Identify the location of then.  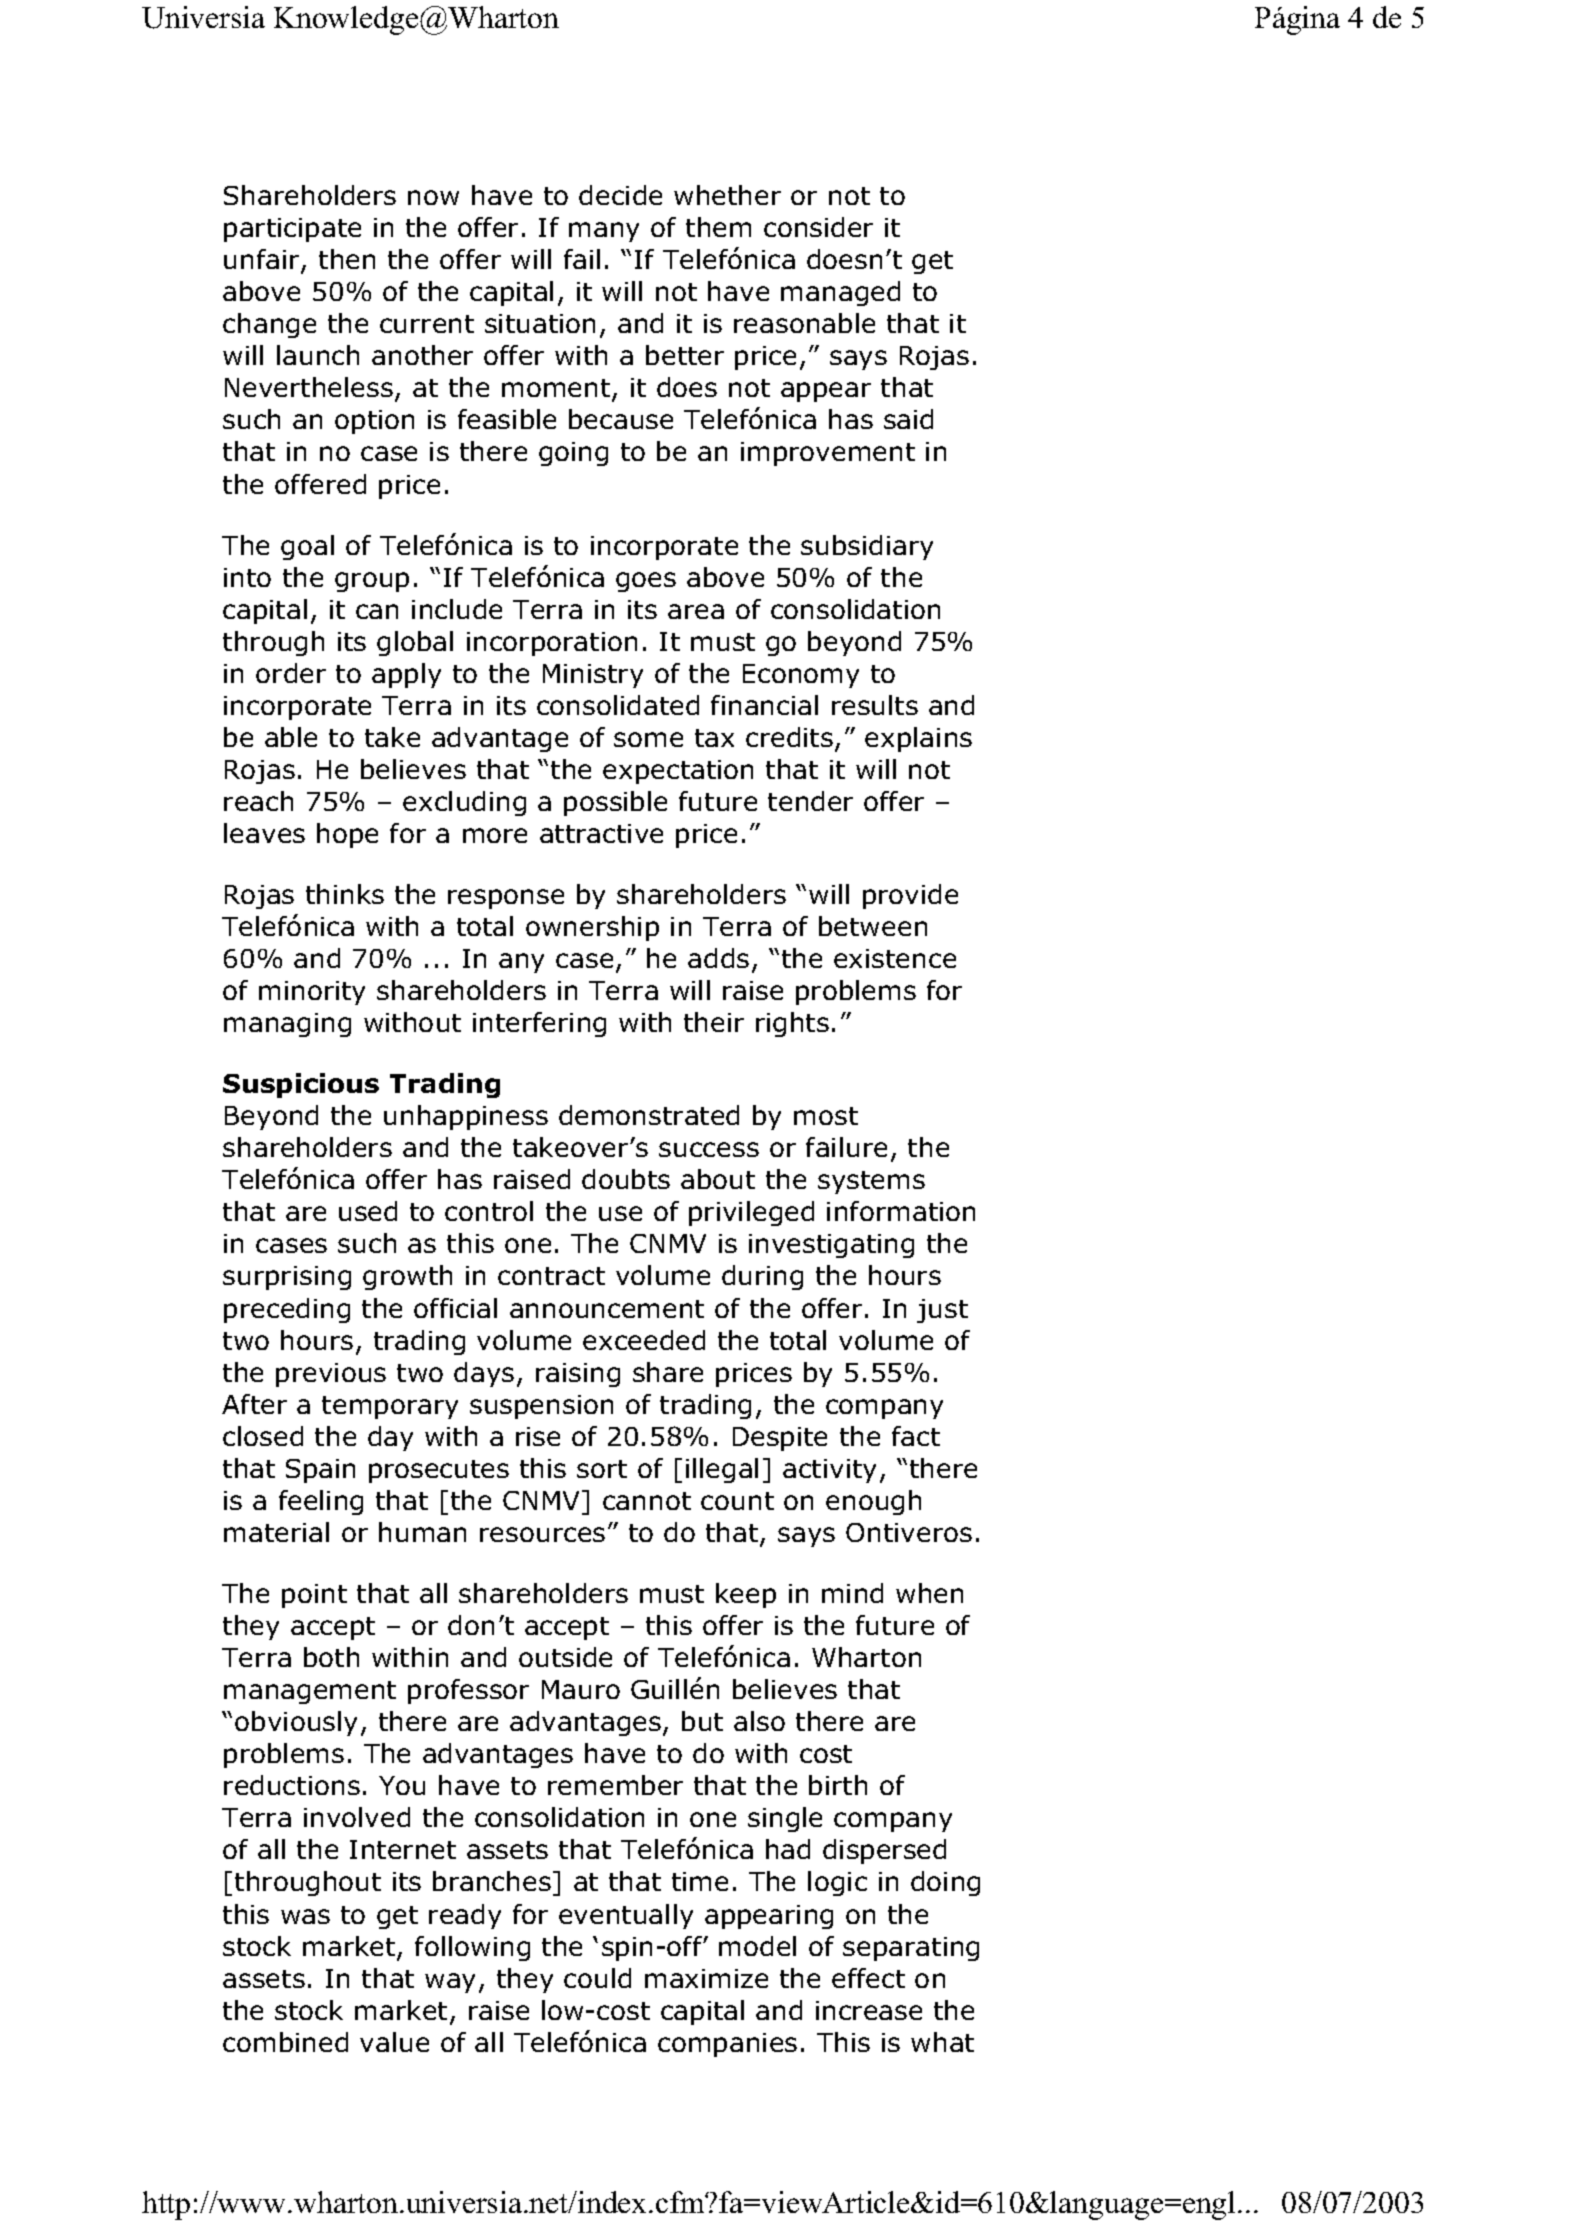
(347, 259).
